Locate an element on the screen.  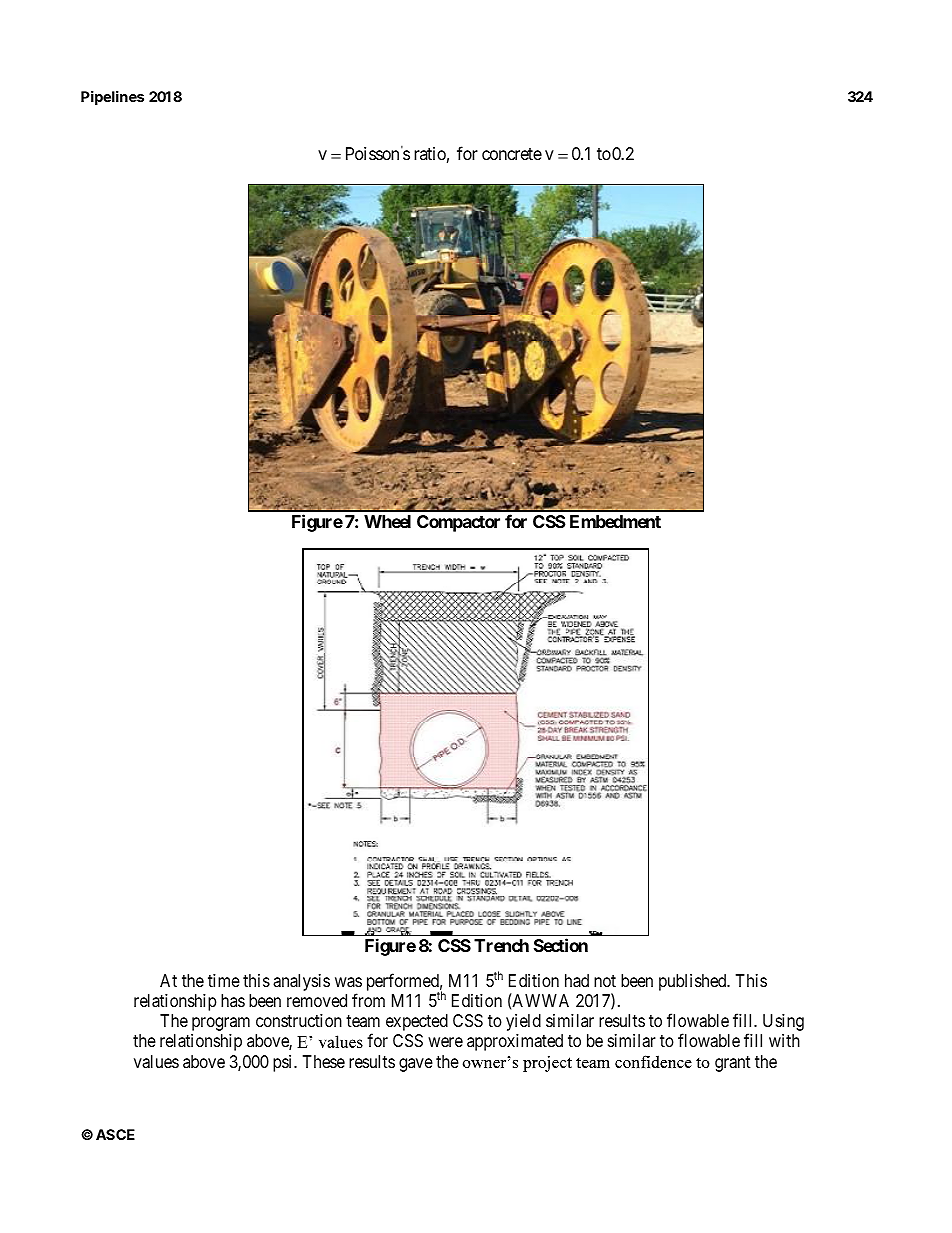
Trench is located at coordinates (501, 945).
